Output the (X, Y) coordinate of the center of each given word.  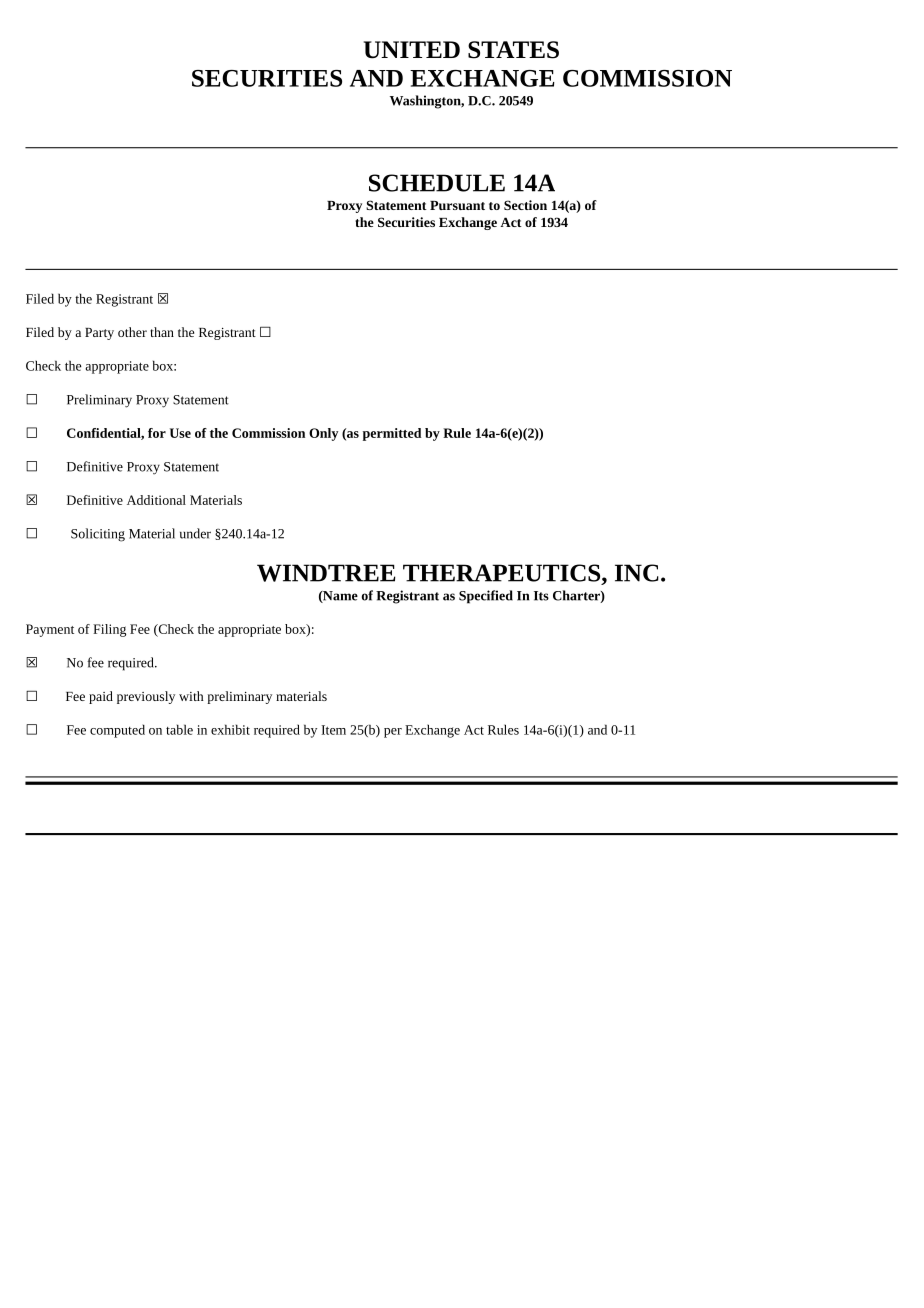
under (195, 533)
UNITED (412, 50)
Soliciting (98, 535)
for (157, 433)
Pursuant (457, 205)
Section (525, 205)
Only (323, 434)
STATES (513, 50)
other (132, 332)
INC (637, 573)
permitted (392, 434)
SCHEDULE (437, 183)
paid (101, 697)
